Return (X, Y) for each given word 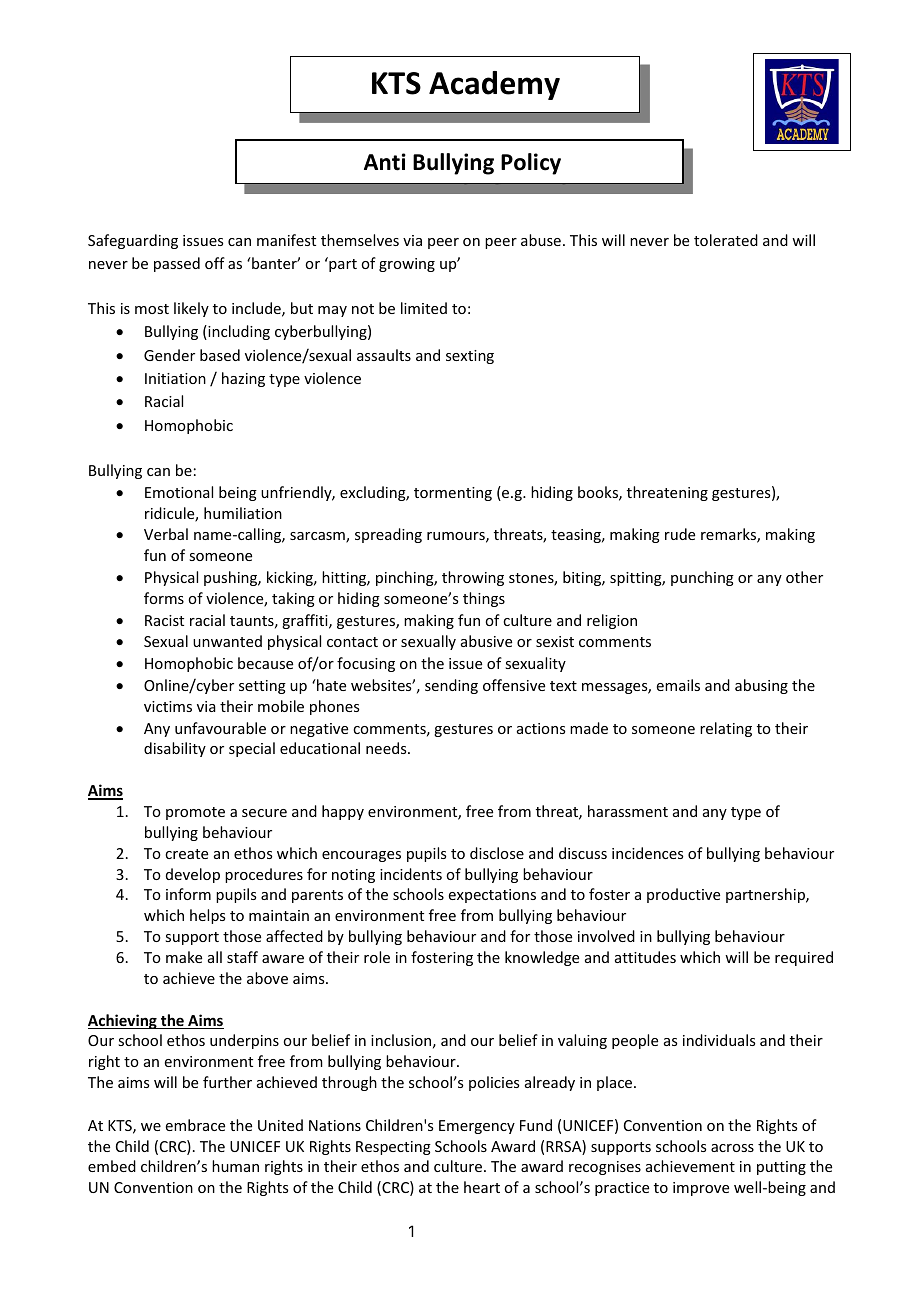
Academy (494, 85)
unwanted (227, 641)
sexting (470, 357)
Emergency (477, 1127)
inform (188, 894)
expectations (492, 896)
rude (680, 534)
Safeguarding (133, 241)
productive (683, 895)
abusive (486, 641)
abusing (761, 686)
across (732, 1148)
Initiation (175, 378)
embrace (195, 1125)
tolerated (726, 240)
